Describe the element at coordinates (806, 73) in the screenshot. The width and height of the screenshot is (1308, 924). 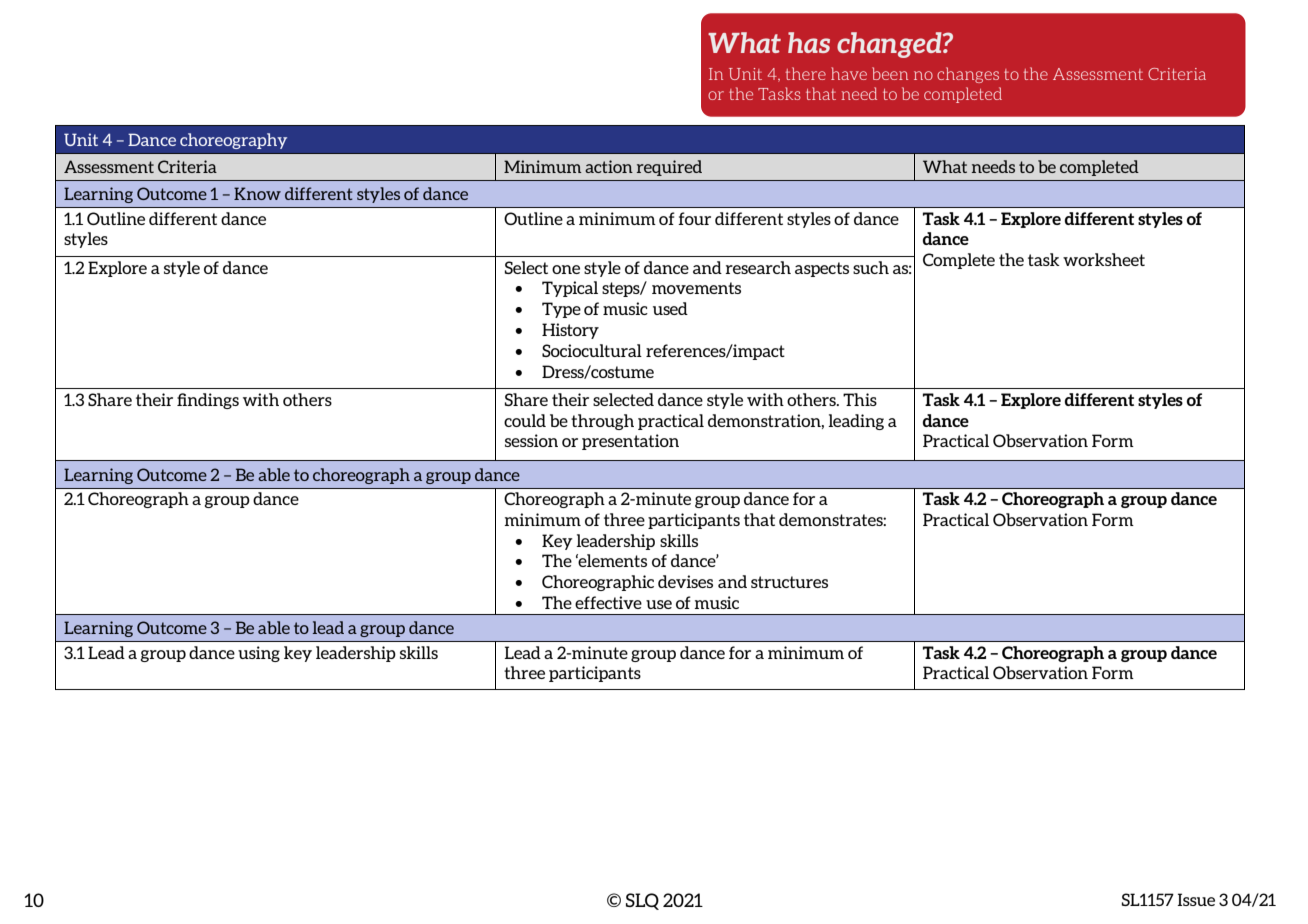
I see `there` at that location.
